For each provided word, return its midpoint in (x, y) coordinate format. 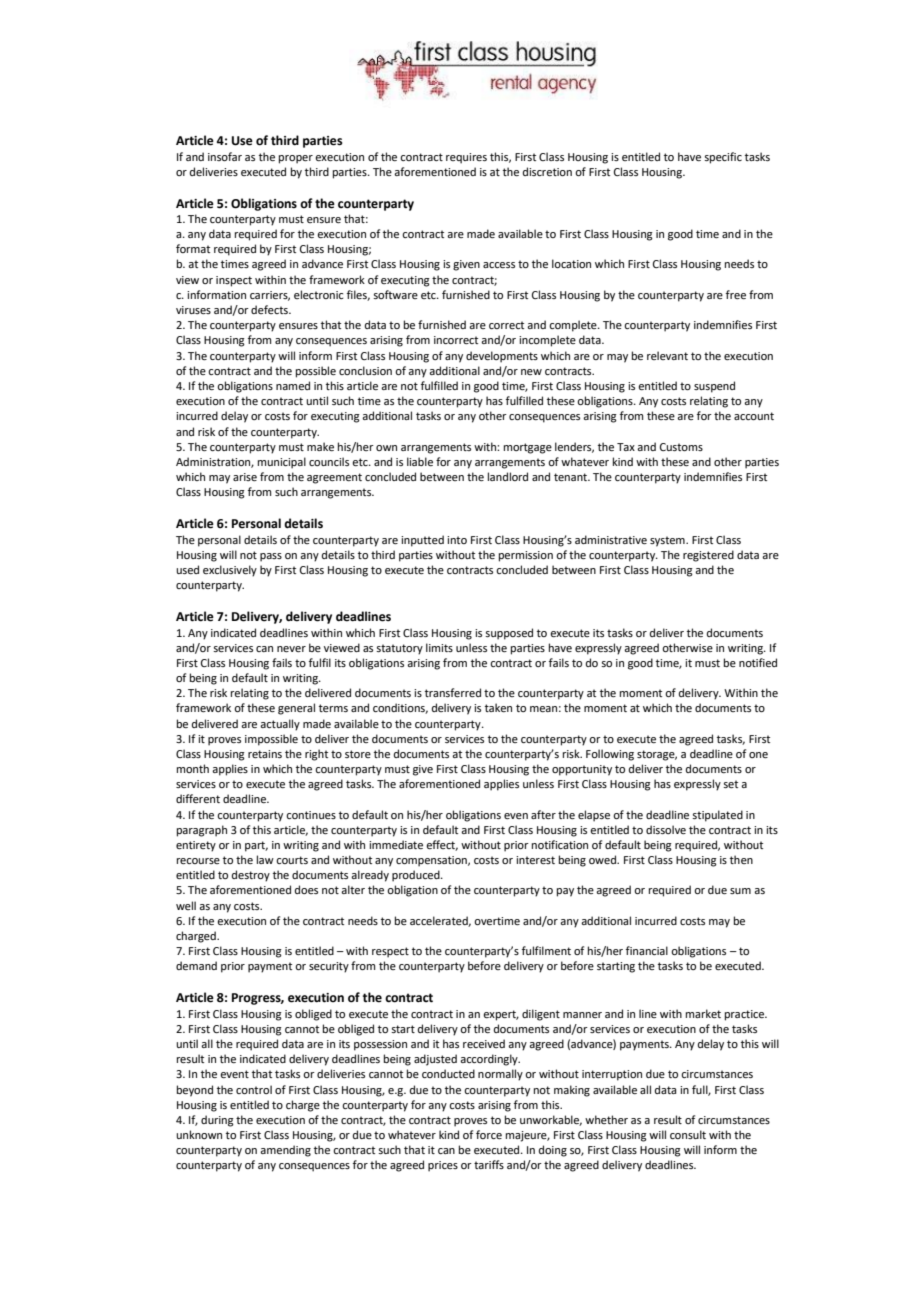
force (489, 1134)
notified (758, 662)
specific (723, 158)
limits (439, 647)
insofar (225, 156)
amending (285, 1151)
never (291, 649)
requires (466, 158)
